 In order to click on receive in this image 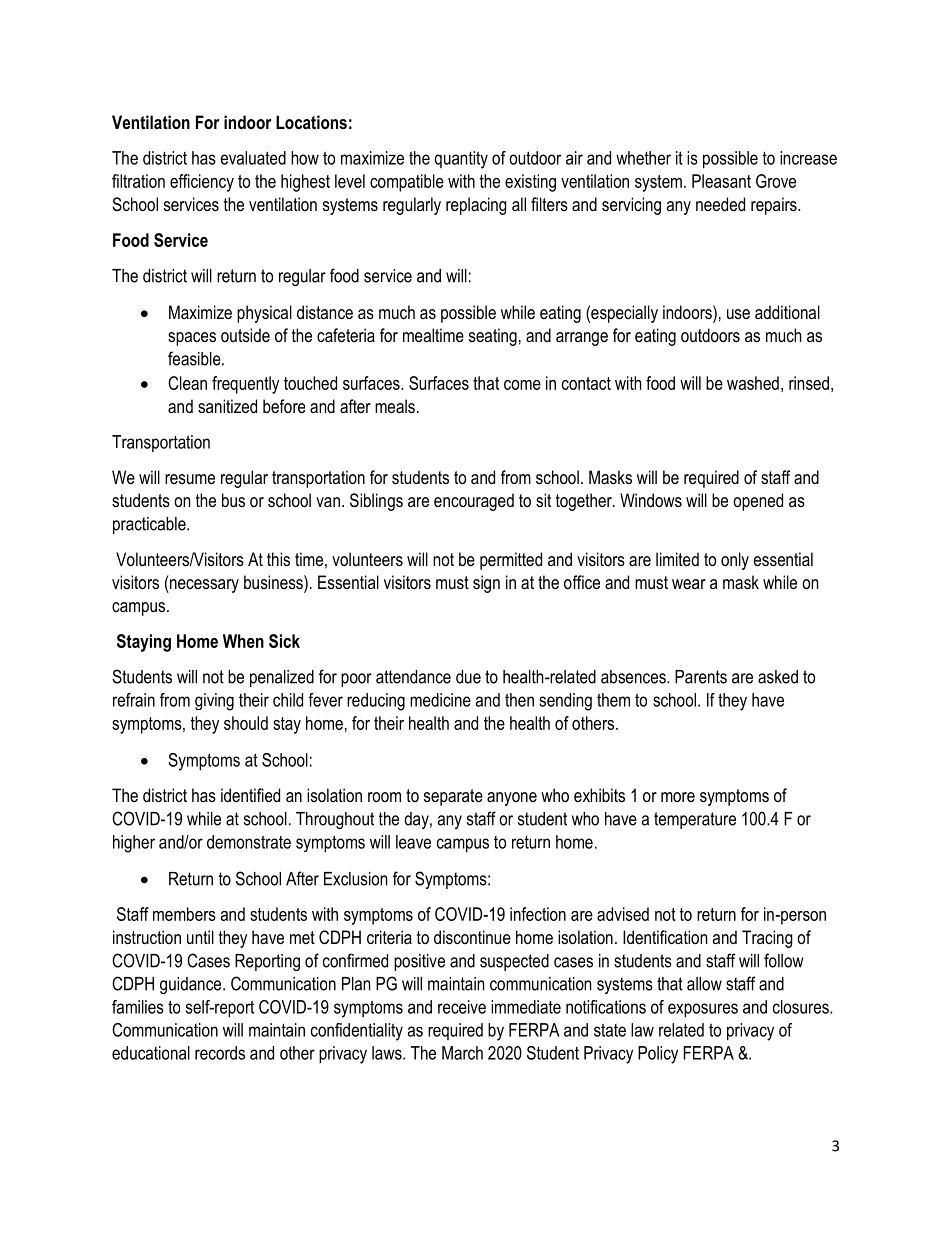, I will do `click(462, 1007)`.
